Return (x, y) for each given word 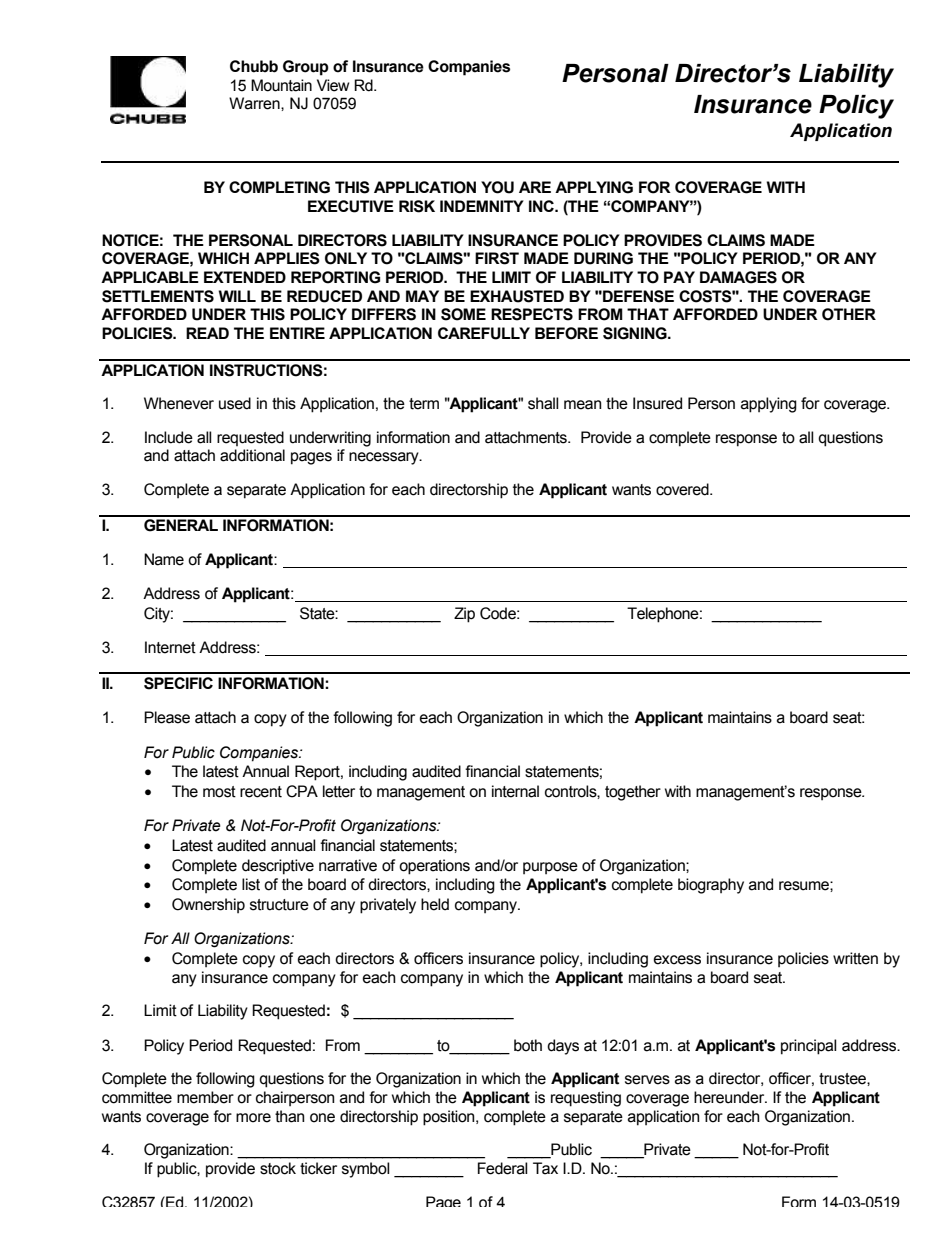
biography (711, 886)
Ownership (208, 905)
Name (164, 559)
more (253, 1118)
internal (515, 791)
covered (683, 489)
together (633, 793)
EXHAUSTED (517, 296)
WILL (237, 296)
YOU (497, 187)
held (435, 904)
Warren (255, 103)
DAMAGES (738, 277)
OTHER (849, 314)
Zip (464, 615)
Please (167, 717)
